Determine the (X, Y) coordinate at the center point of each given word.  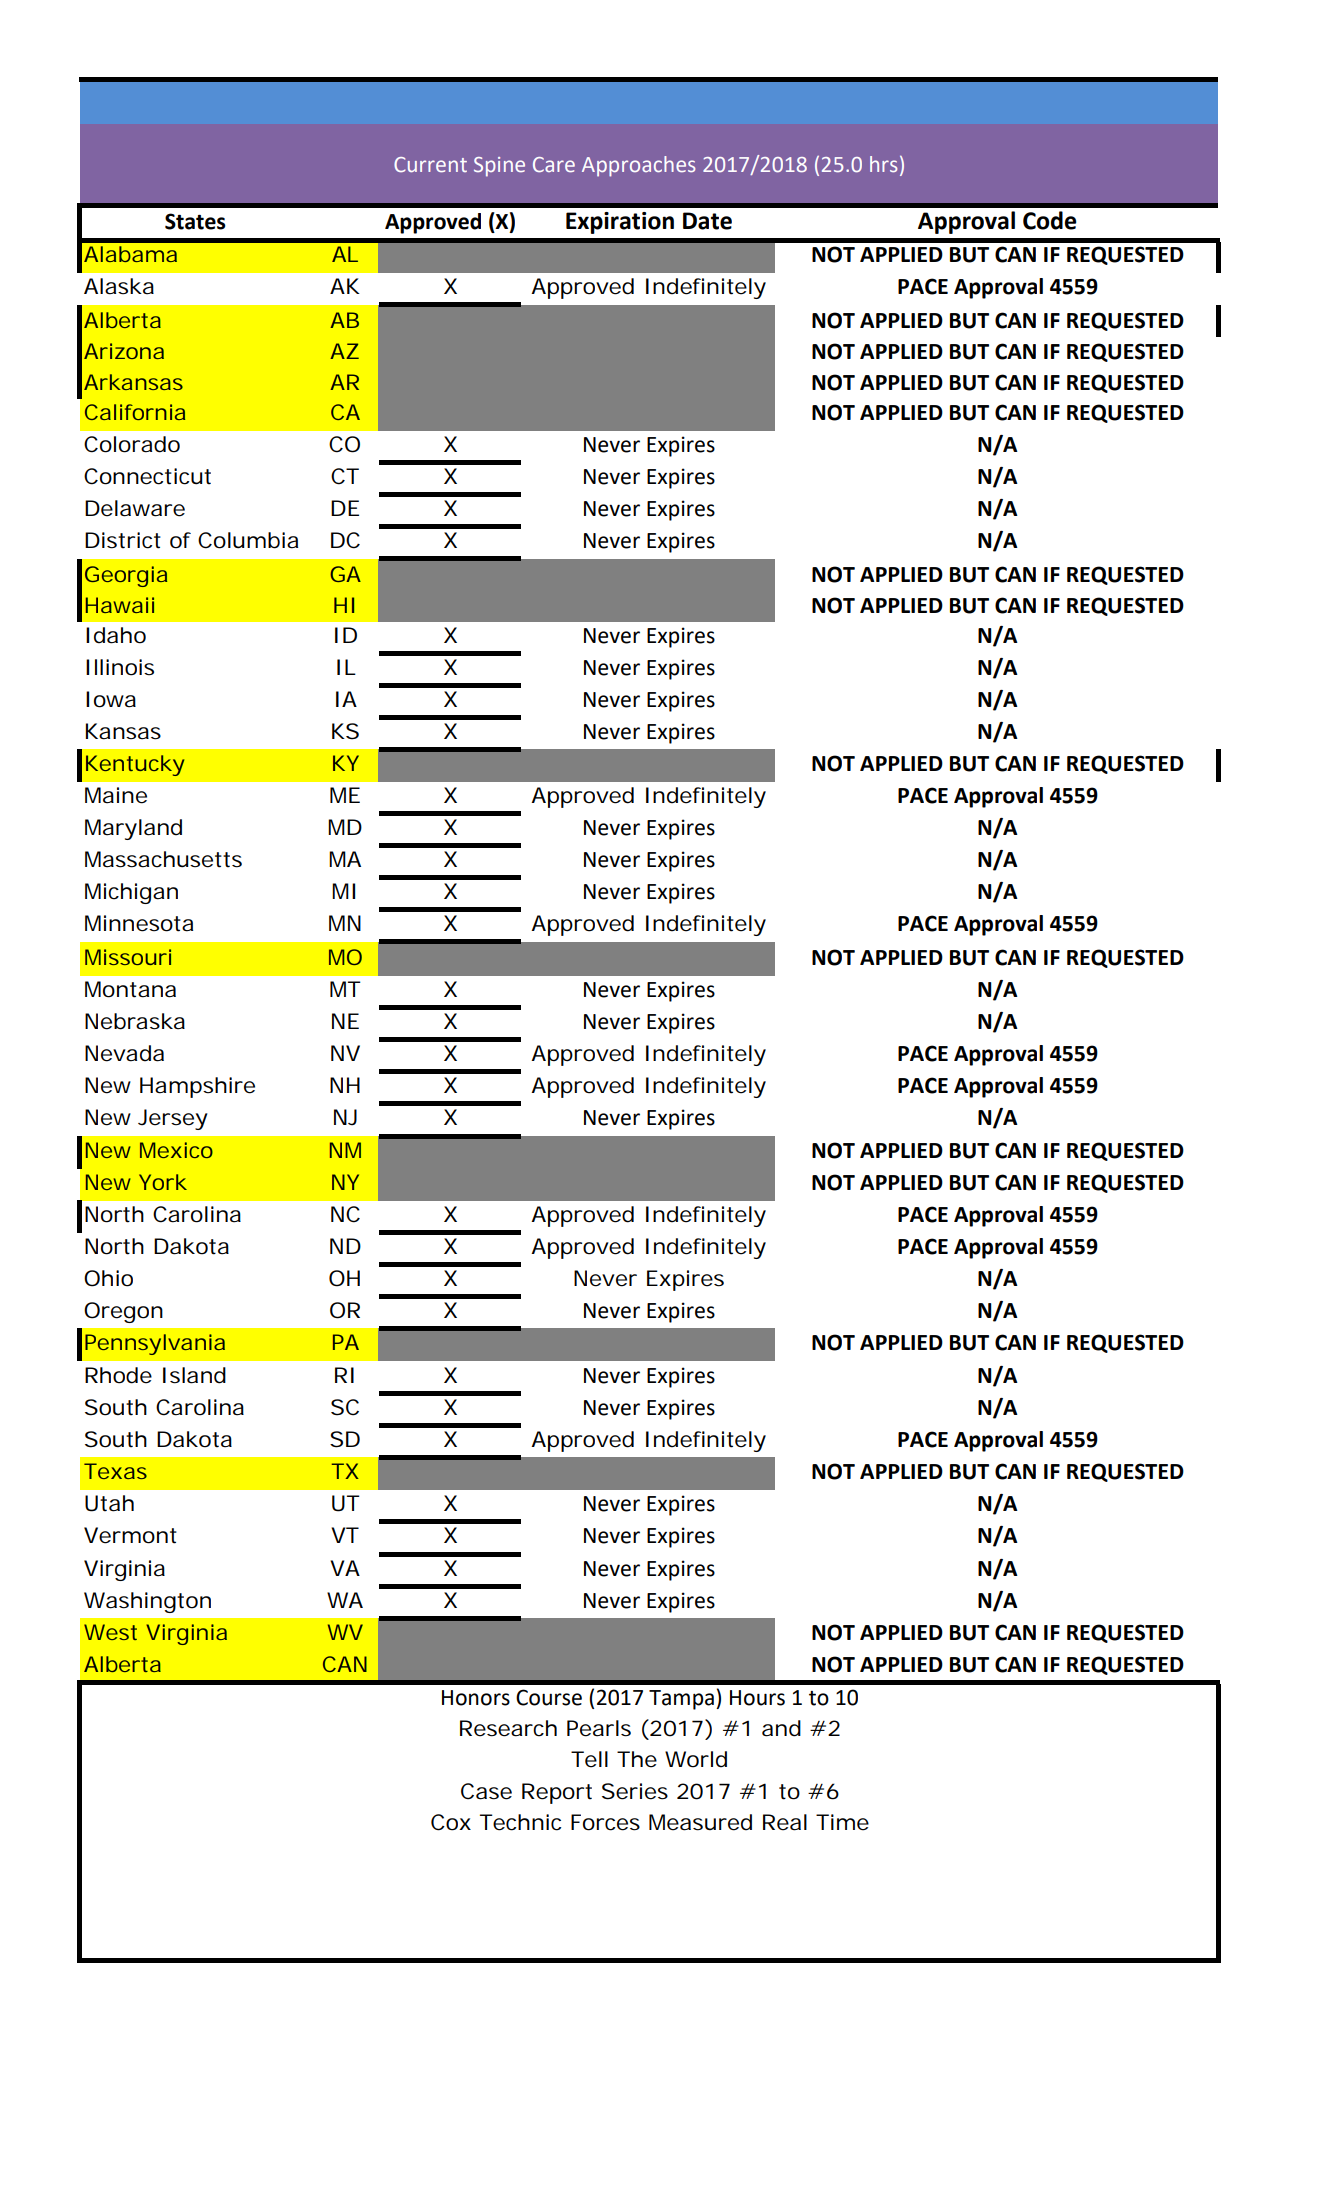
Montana (130, 989)
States (195, 221)
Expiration (620, 223)
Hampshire (197, 1087)
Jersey (173, 1119)
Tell (589, 1759)
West (110, 1632)
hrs (883, 164)
